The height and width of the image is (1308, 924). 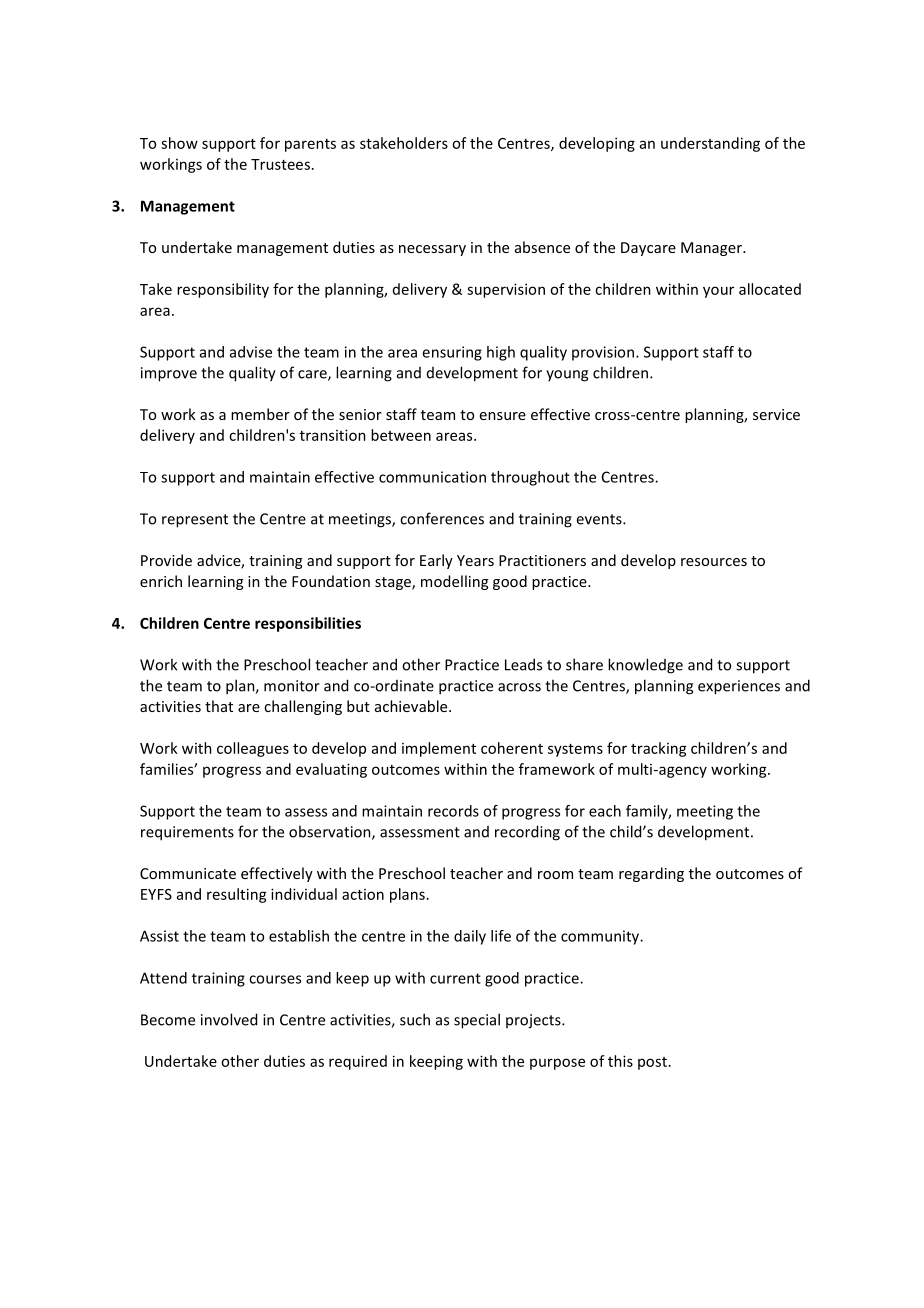 What do you see at coordinates (280, 164) in the image?
I see `Trustees` at bounding box center [280, 164].
